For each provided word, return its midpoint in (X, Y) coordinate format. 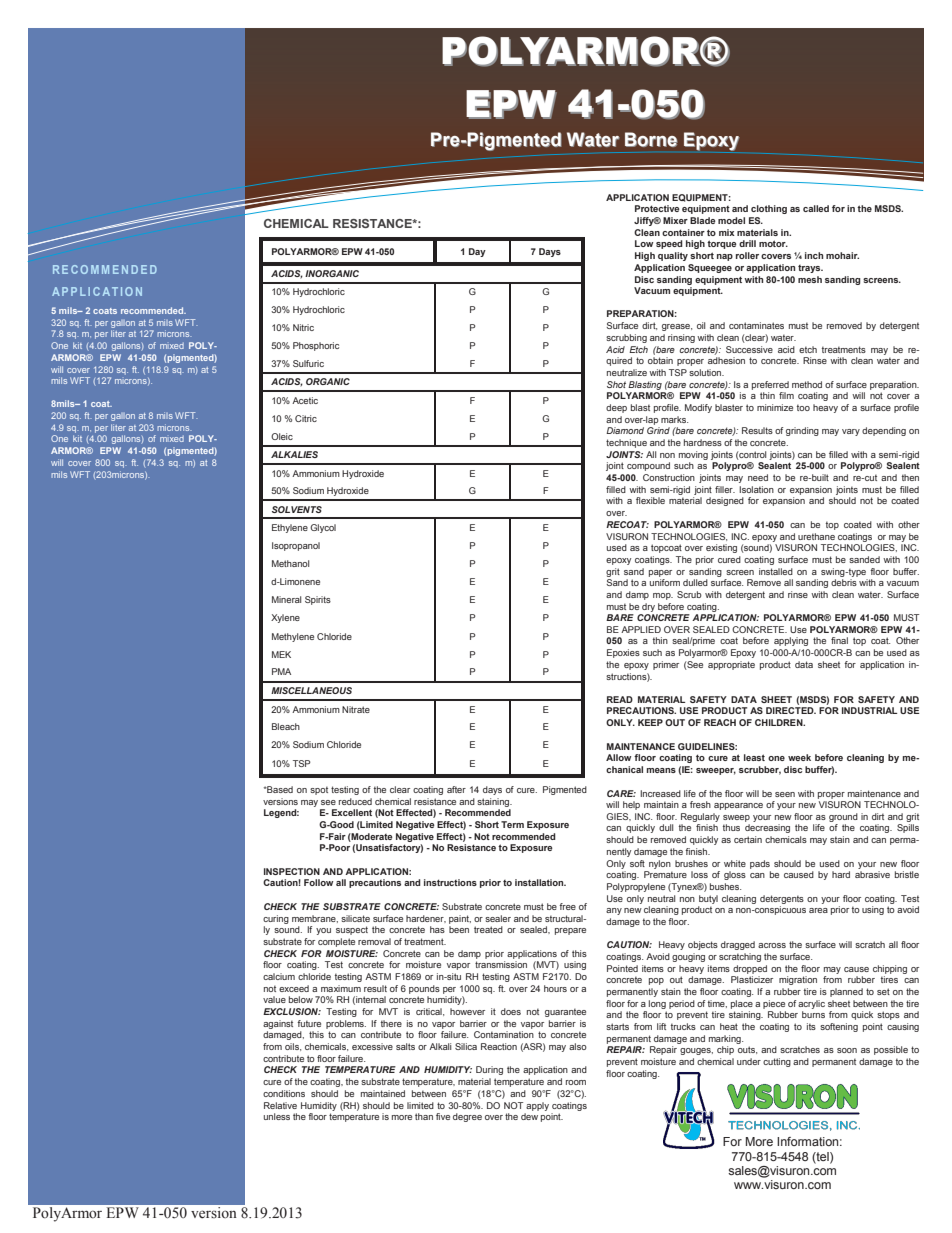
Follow (318, 882)
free (567, 906)
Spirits (318, 600)
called (816, 208)
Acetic (305, 400)
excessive (372, 1046)
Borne (651, 139)
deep (616, 408)
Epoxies (623, 653)
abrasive (872, 874)
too (803, 407)
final (839, 640)
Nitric (303, 327)
